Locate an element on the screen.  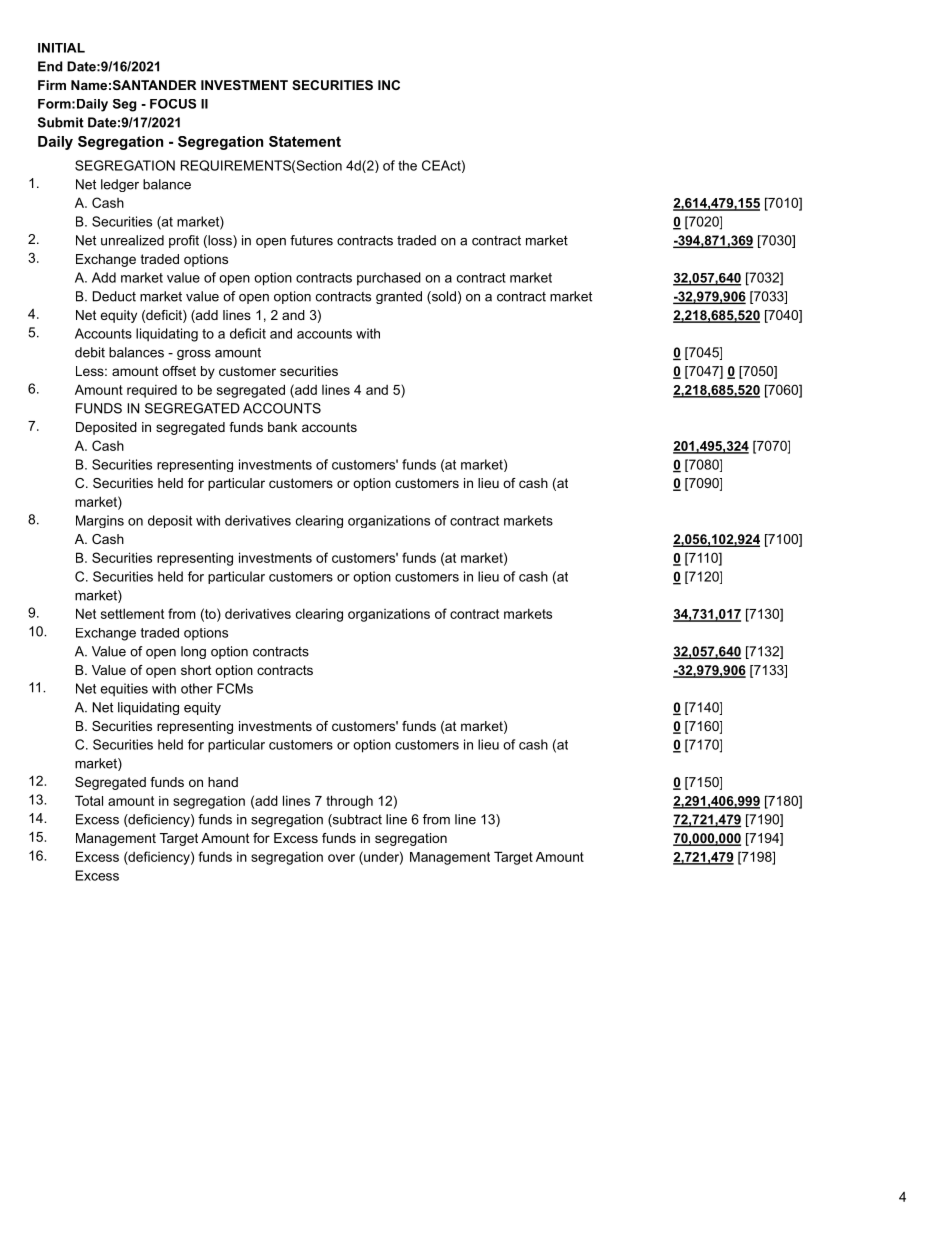
INC is located at coordinates (389, 85).
